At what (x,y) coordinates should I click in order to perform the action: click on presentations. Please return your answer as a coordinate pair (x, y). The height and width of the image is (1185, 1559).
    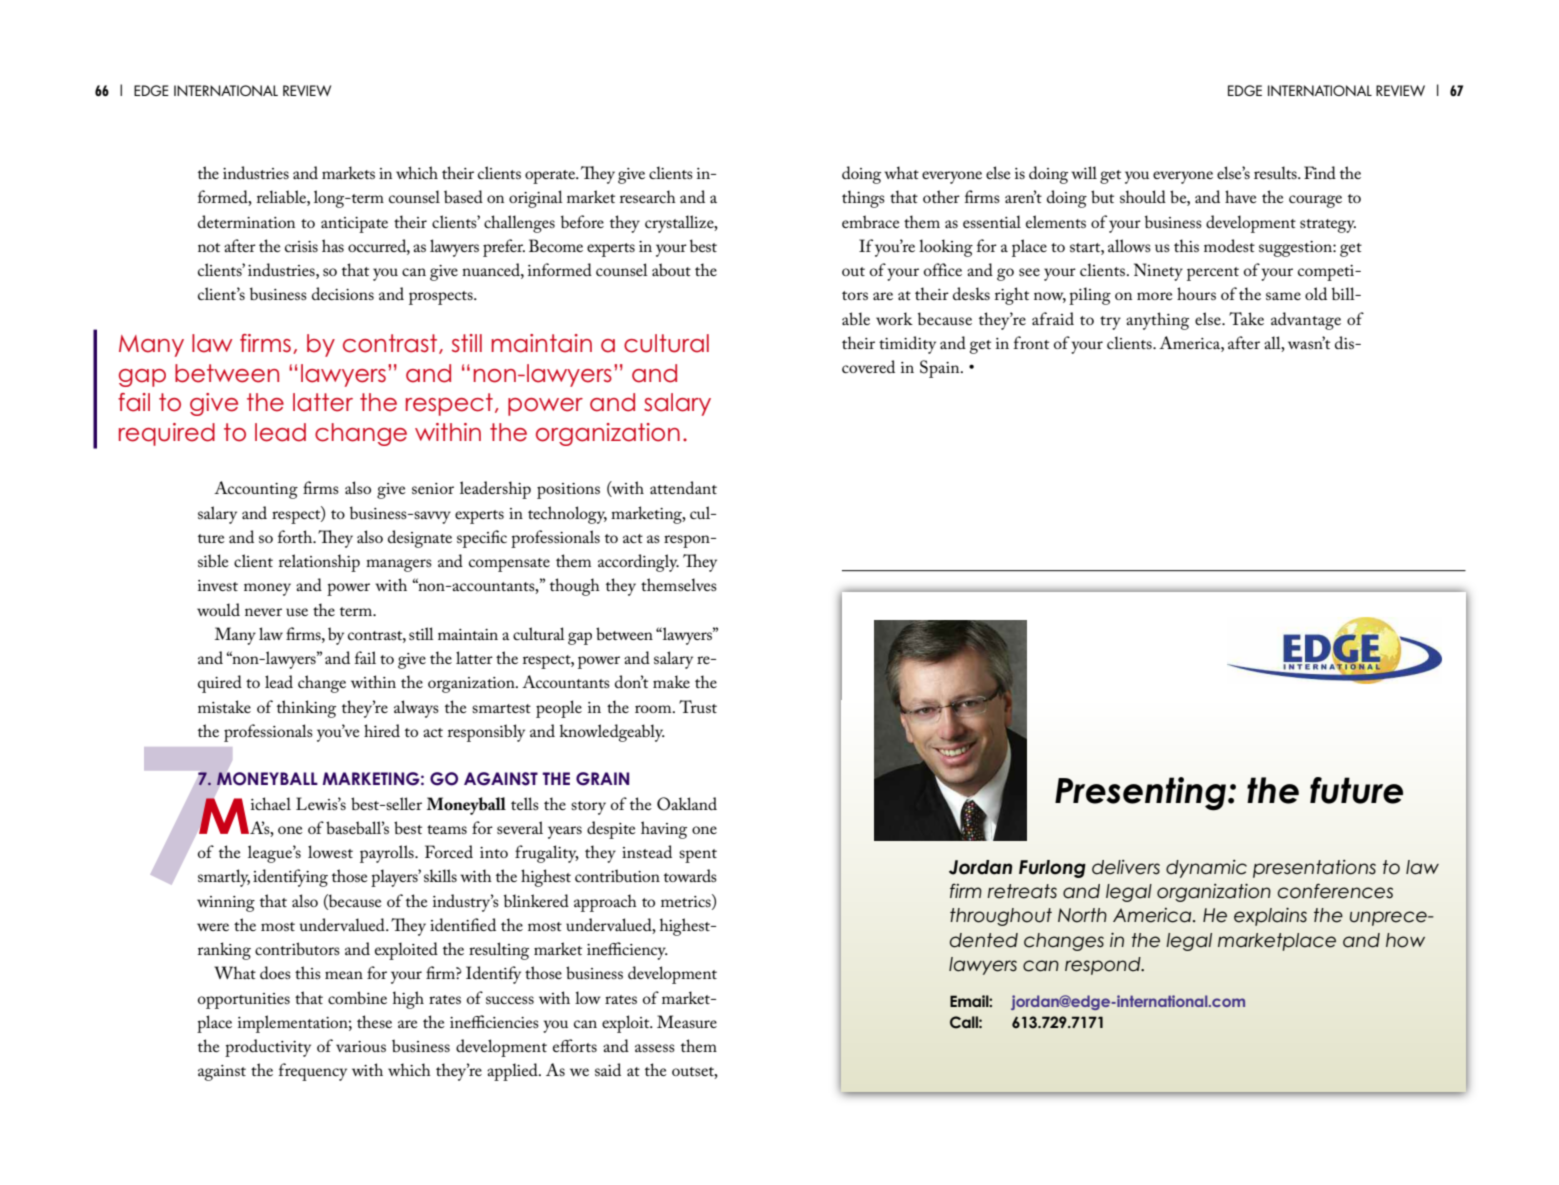
    Looking at the image, I should click on (1314, 869).
